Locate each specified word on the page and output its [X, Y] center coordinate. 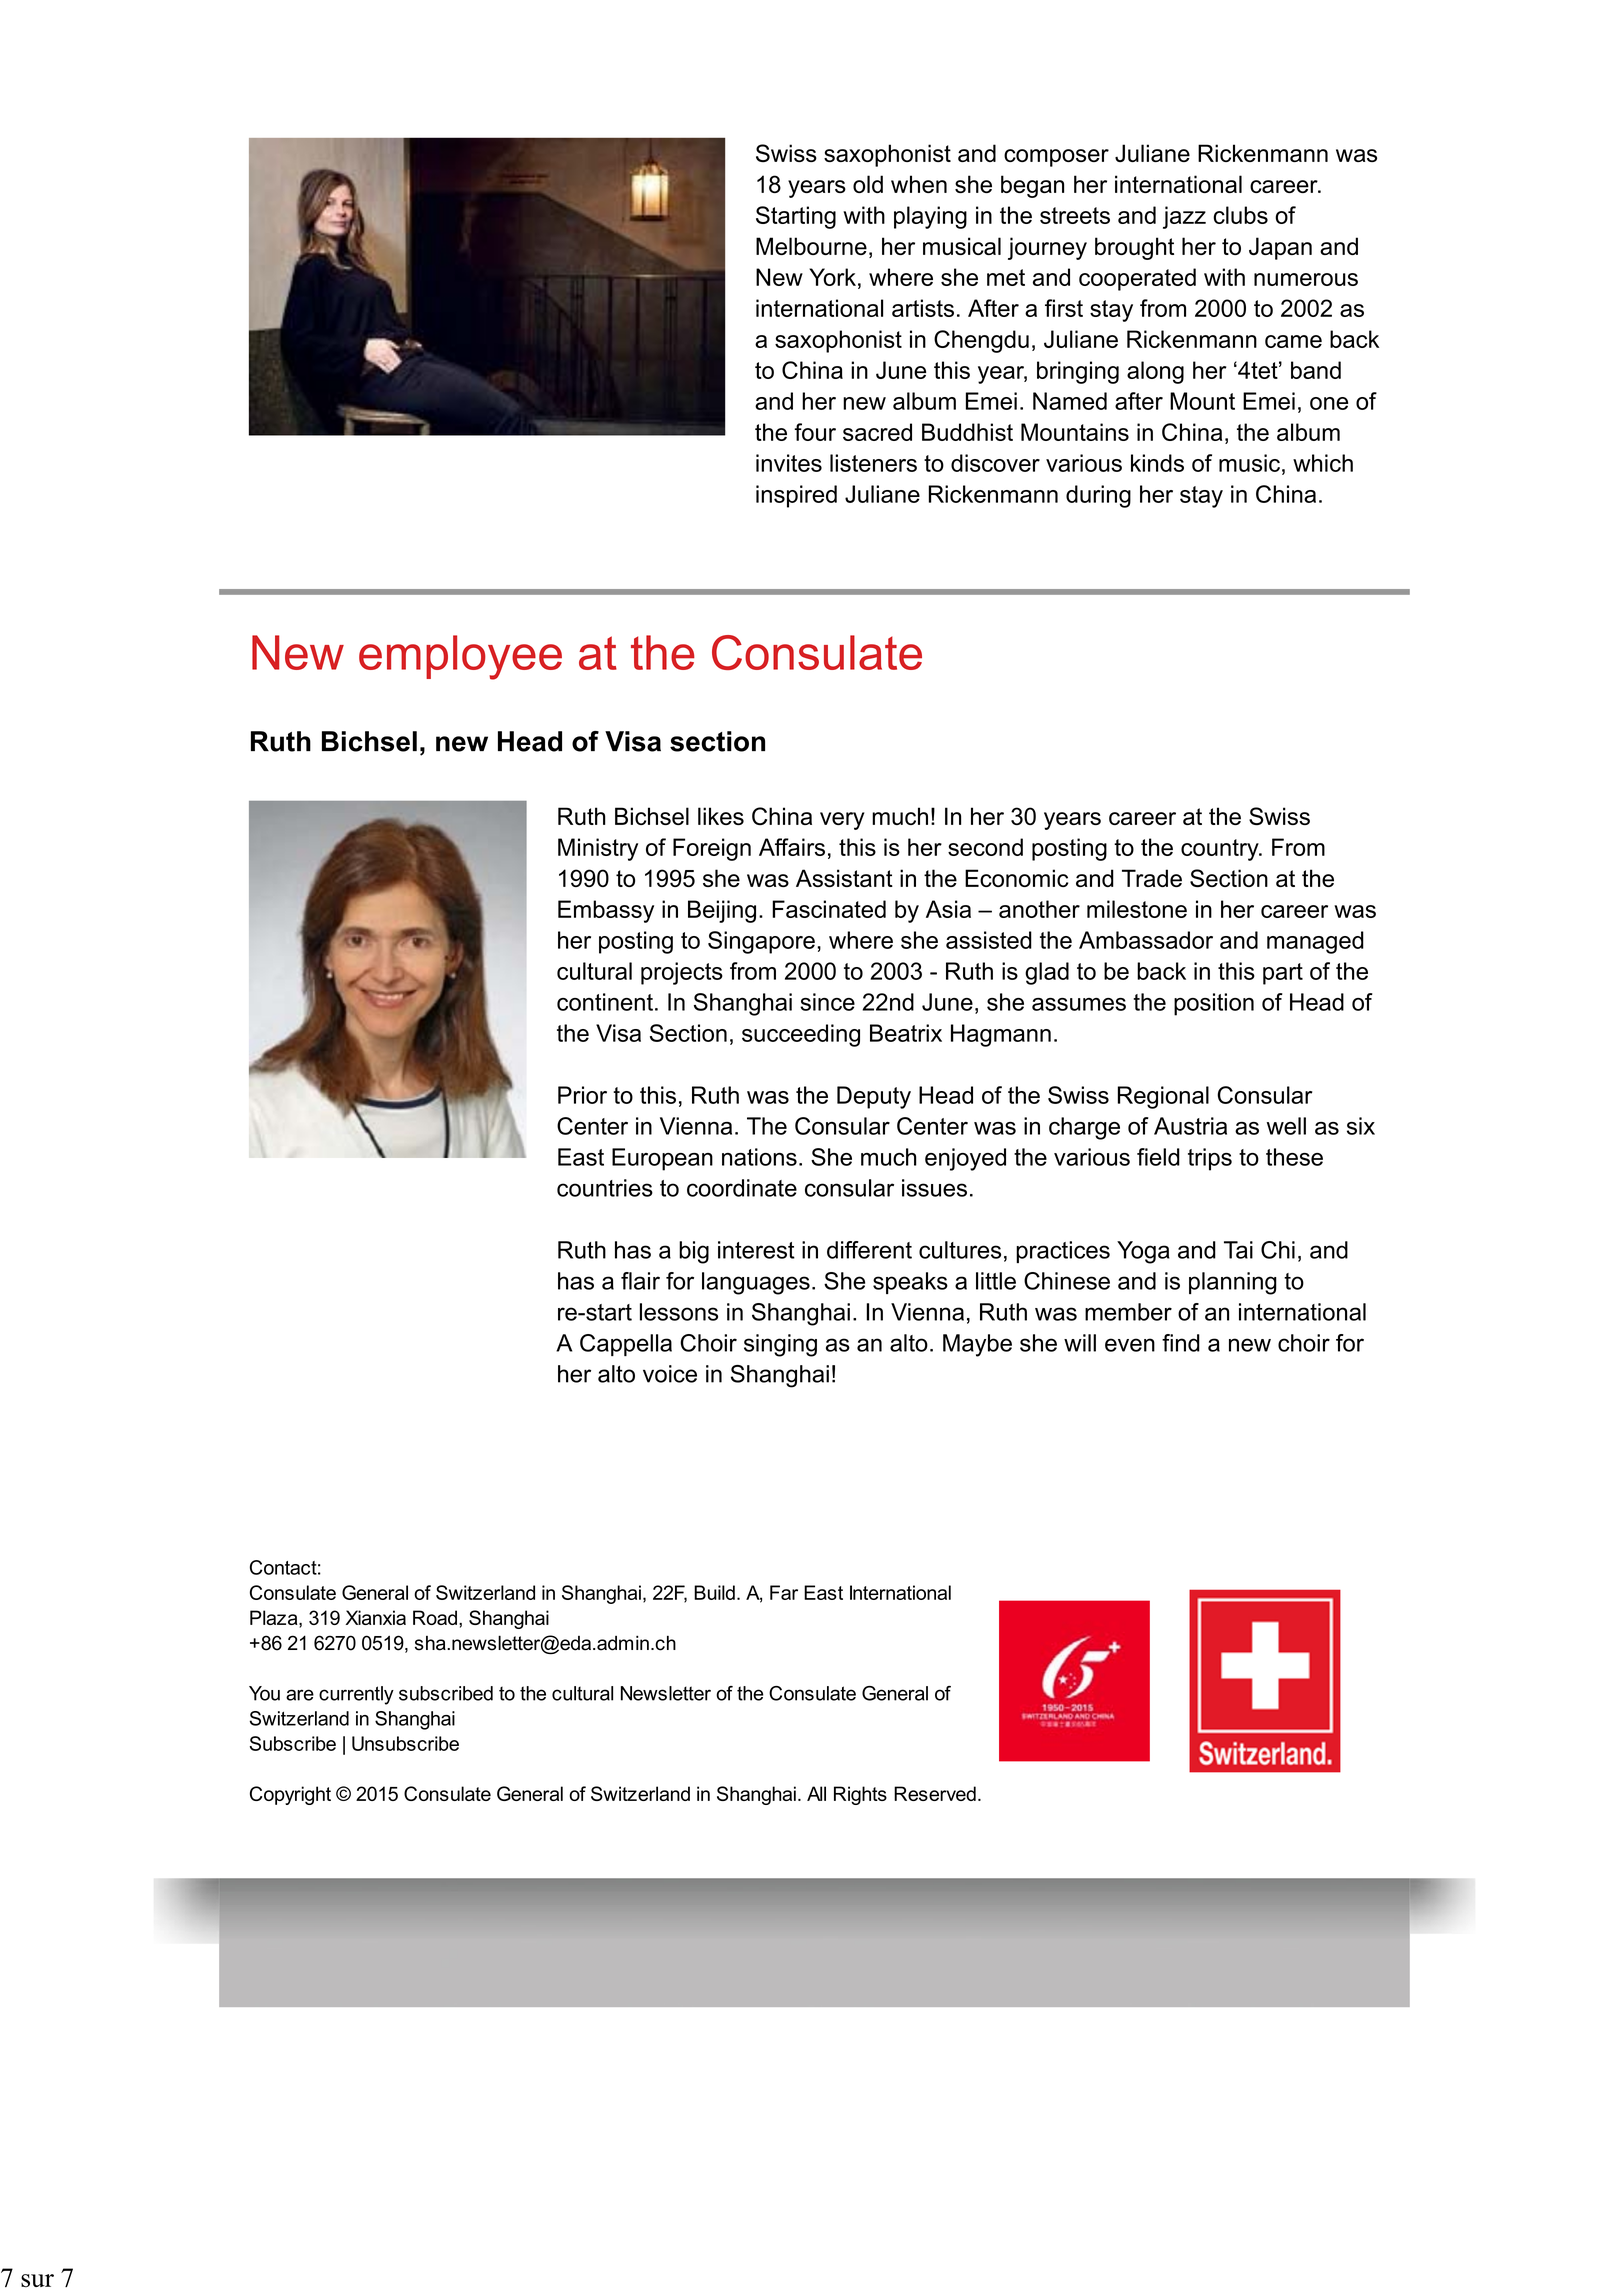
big [694, 1252]
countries [605, 1188]
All [816, 1793]
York [832, 277]
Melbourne [811, 246]
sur [37, 2280]
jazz [1184, 217]
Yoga [1143, 1252]
